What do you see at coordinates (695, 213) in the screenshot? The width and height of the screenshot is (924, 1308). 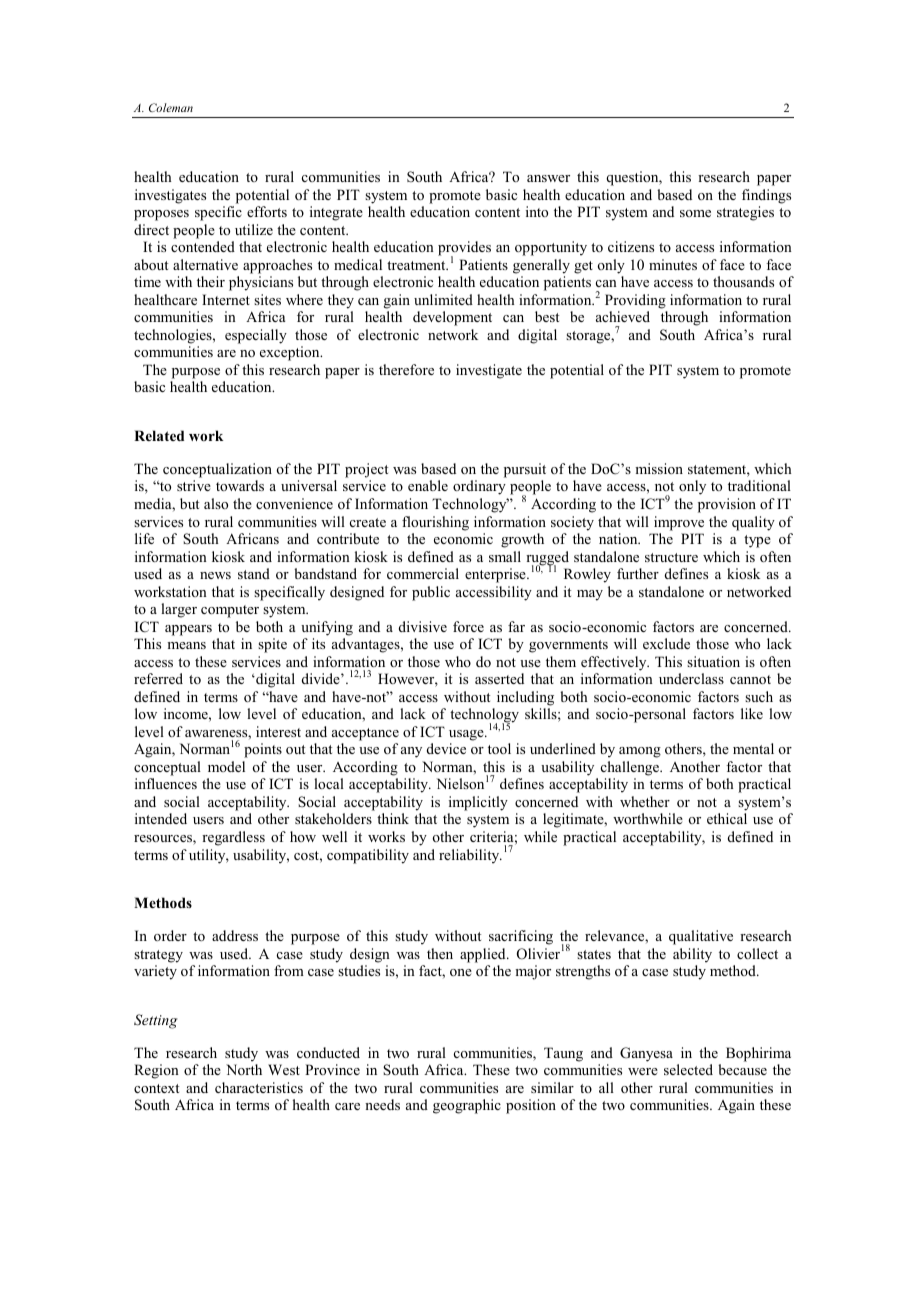 I see `some` at bounding box center [695, 213].
